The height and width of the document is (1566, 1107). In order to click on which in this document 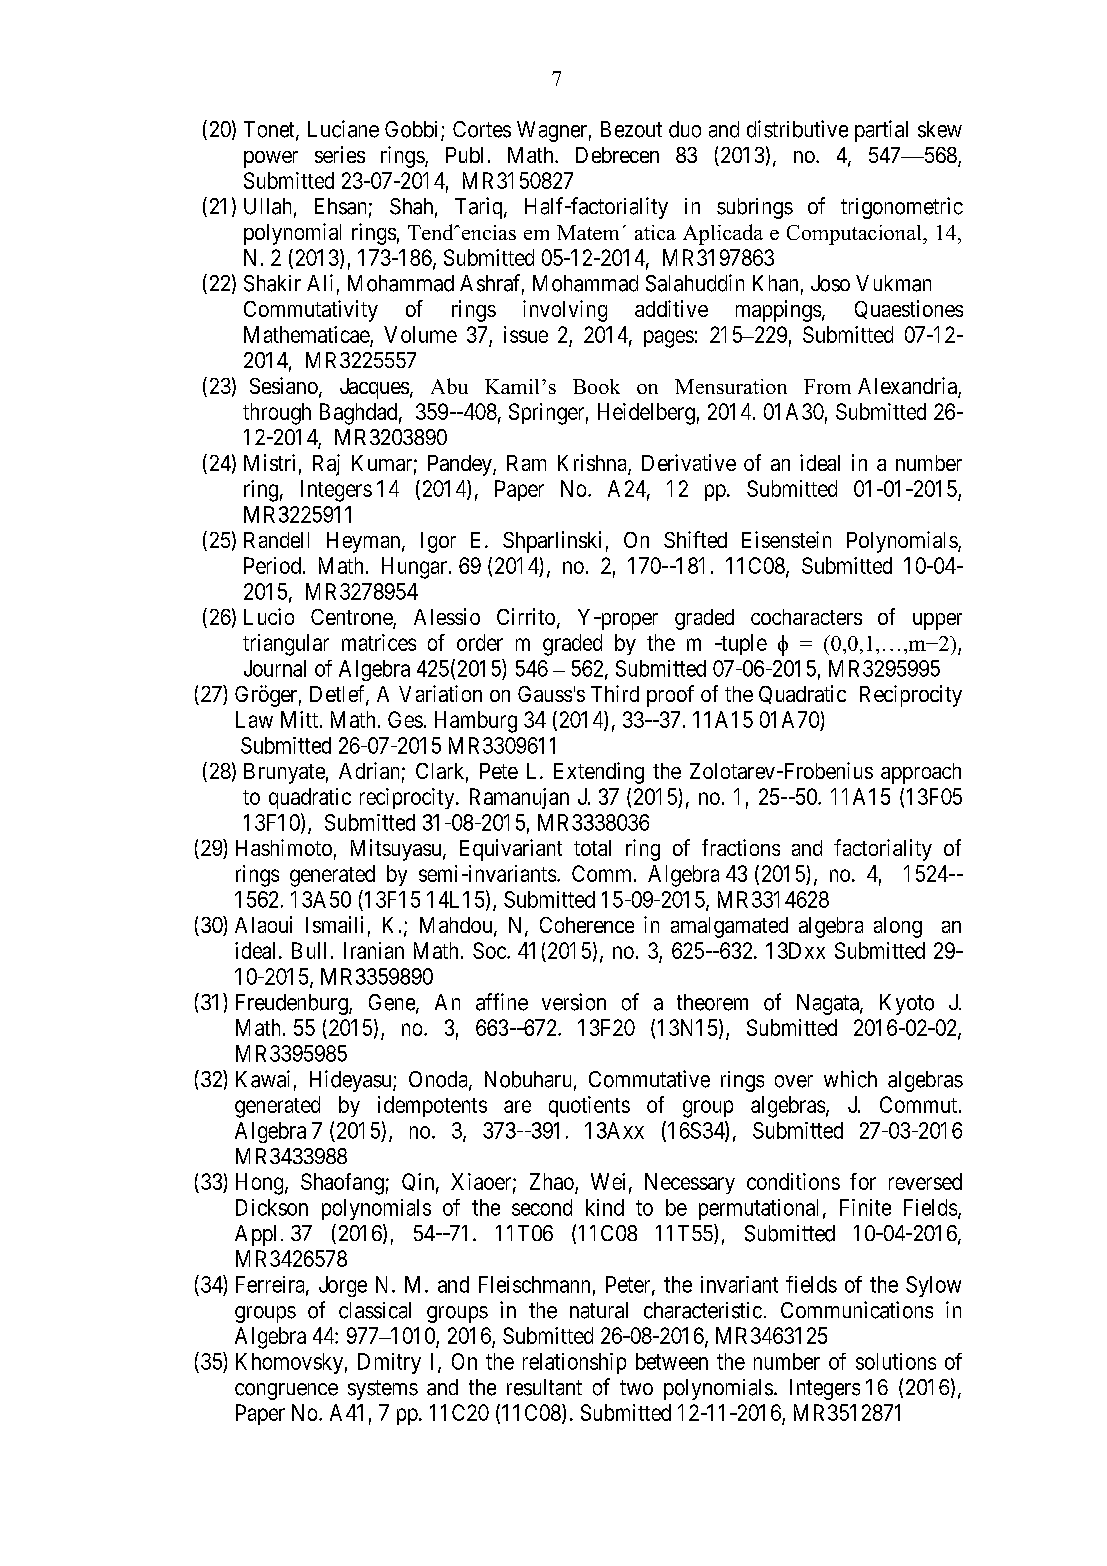, I will do `click(850, 1079)`.
